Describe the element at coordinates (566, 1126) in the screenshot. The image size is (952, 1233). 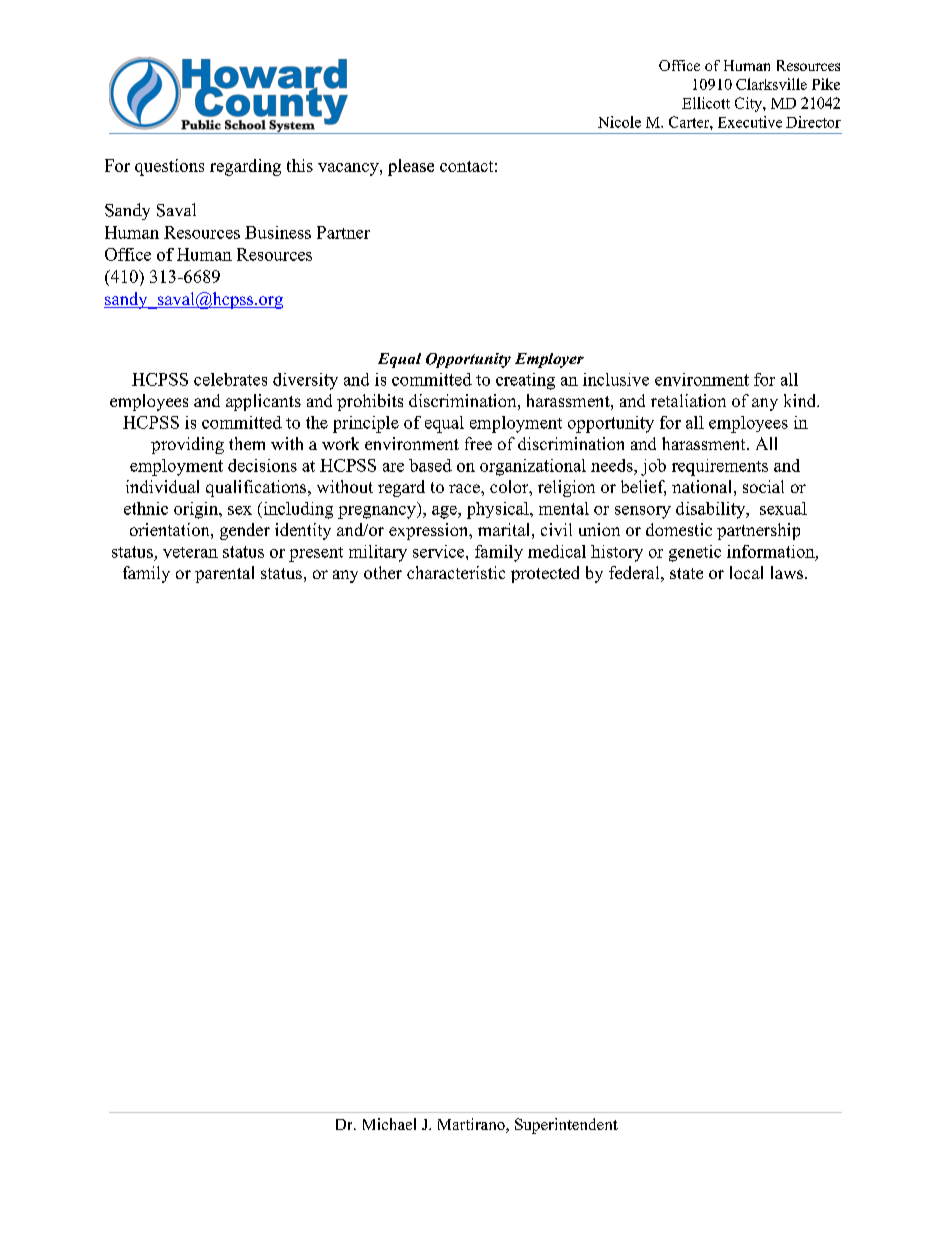
I see `Superintendent` at that location.
